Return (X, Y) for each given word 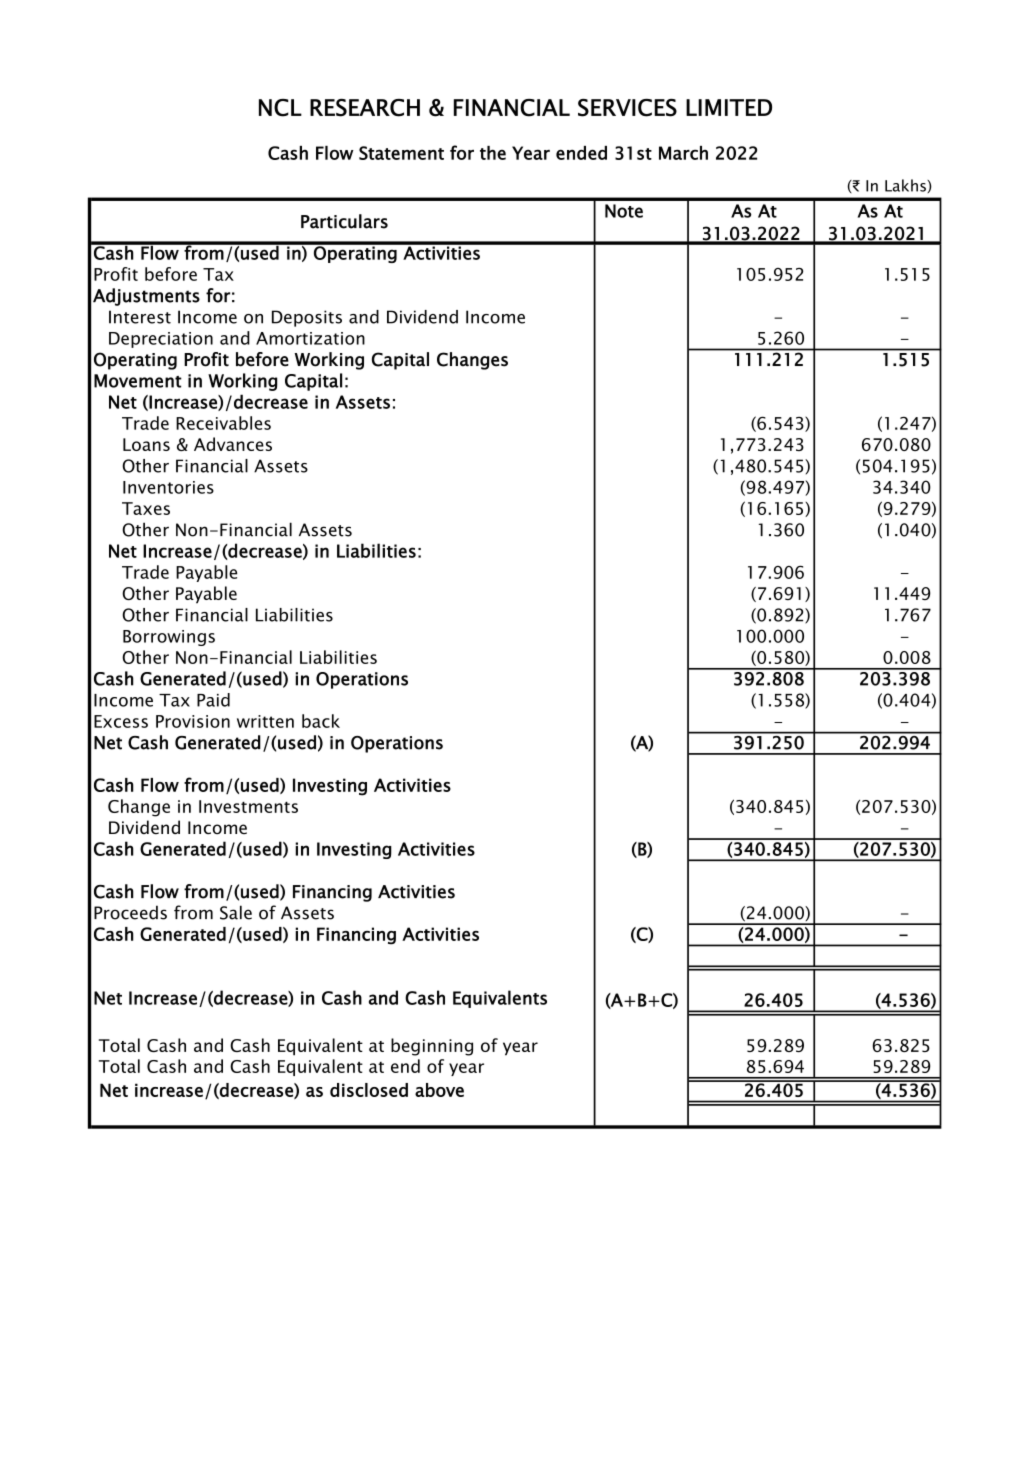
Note (624, 211)
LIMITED (729, 107)
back (321, 721)
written (265, 721)
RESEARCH (365, 108)
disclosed (369, 1090)
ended (581, 153)
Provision (193, 721)
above (439, 1090)
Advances (233, 444)
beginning (432, 1047)
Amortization (310, 338)
